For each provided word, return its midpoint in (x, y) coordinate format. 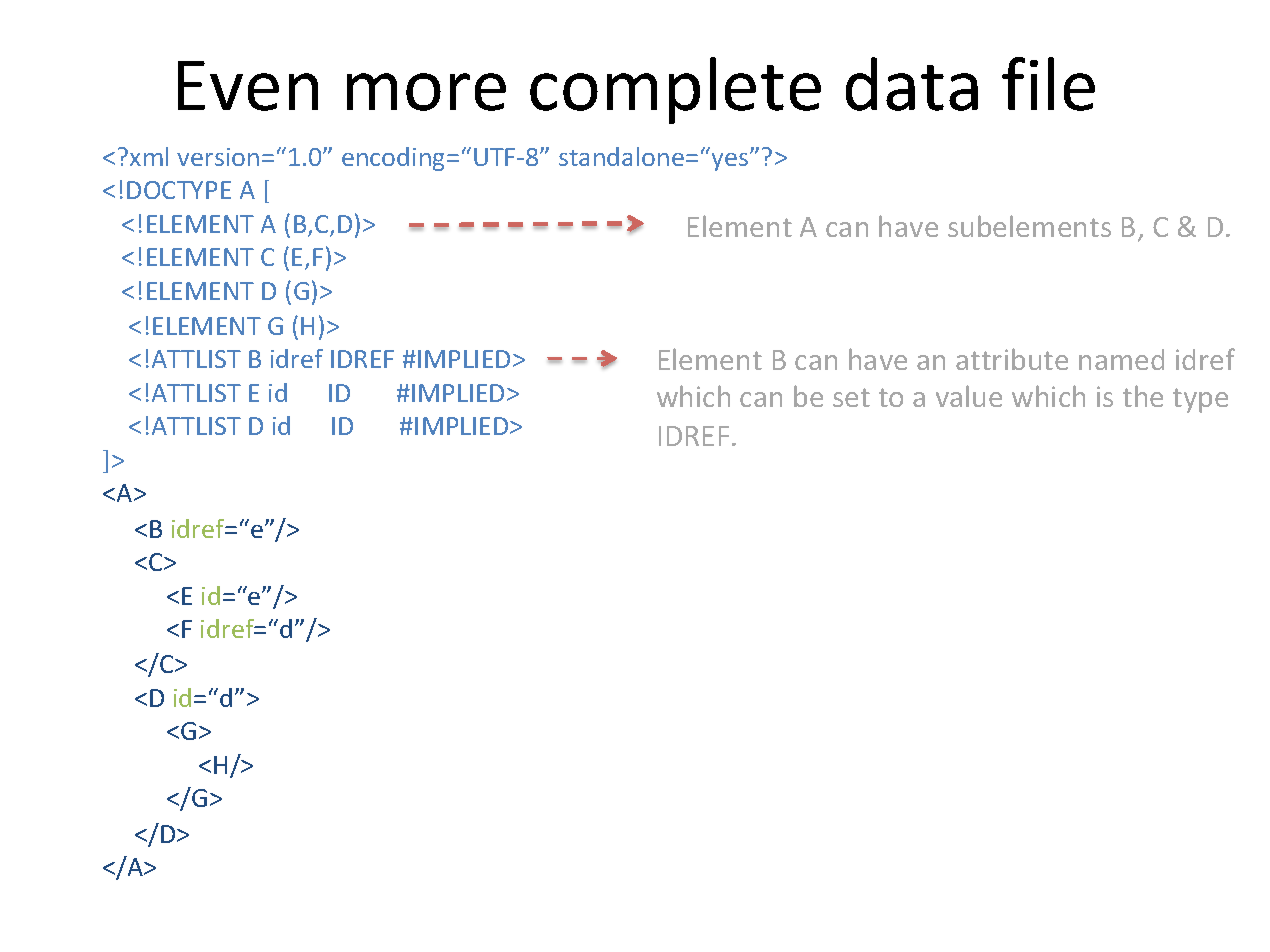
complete (675, 90)
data (912, 84)
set (851, 397)
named (1121, 359)
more (426, 92)
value (969, 396)
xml (149, 156)
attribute (1012, 359)
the (1143, 396)
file (1048, 84)
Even (248, 86)
